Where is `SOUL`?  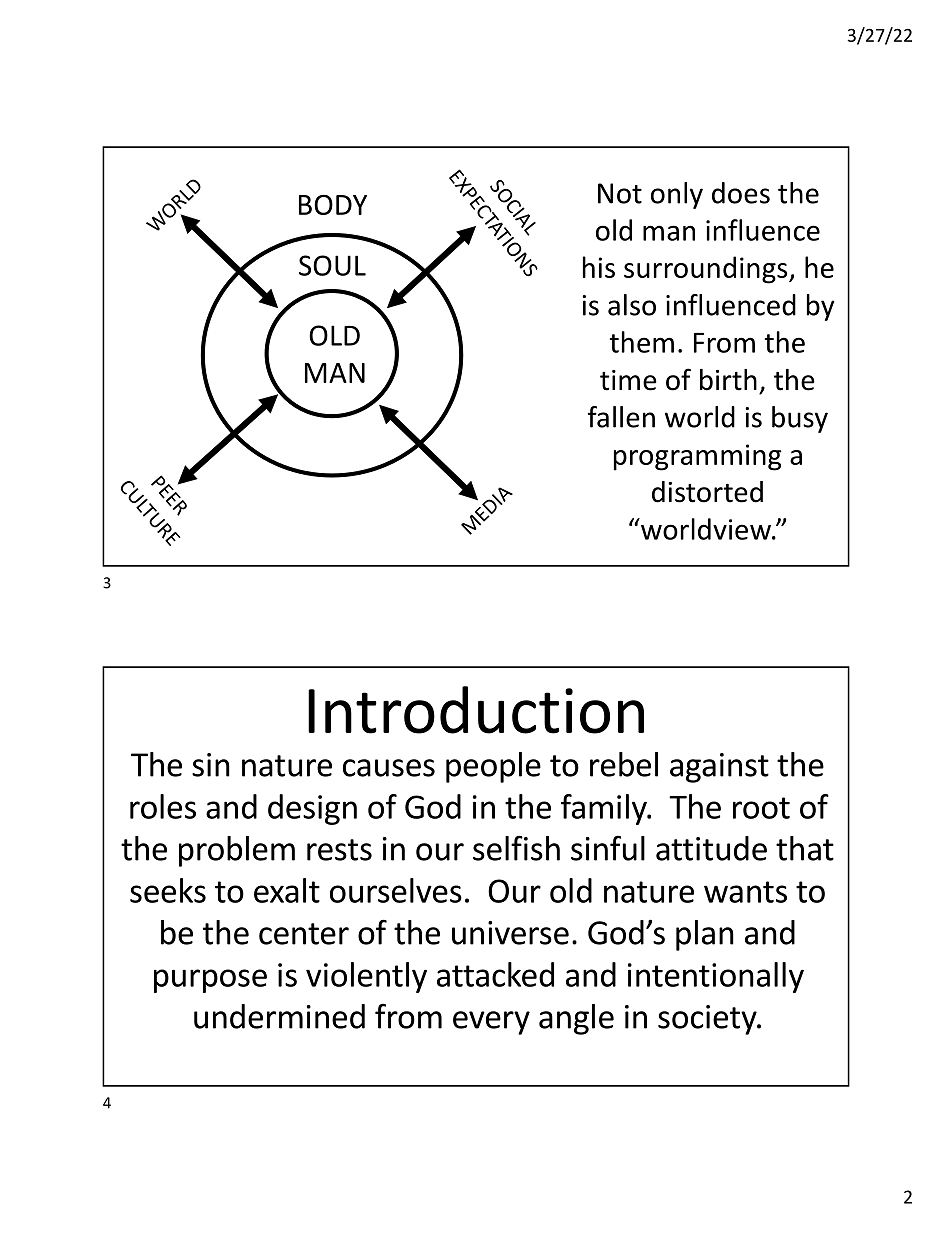 SOUL is located at coordinates (332, 265).
